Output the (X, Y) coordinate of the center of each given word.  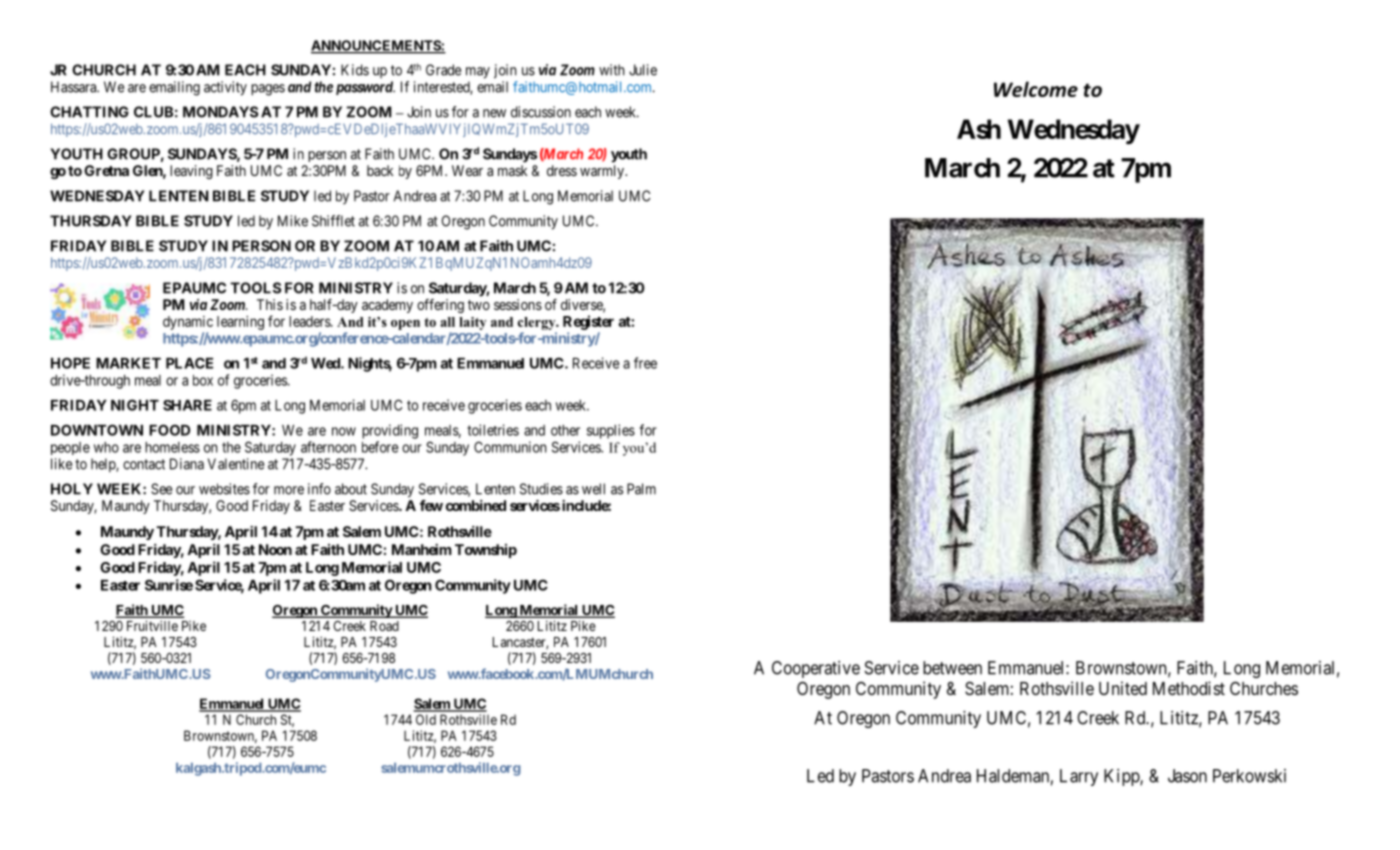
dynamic (188, 323)
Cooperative (816, 669)
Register (588, 322)
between (952, 668)
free (645, 363)
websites (224, 489)
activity (225, 88)
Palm (641, 489)
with (612, 70)
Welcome (1036, 89)
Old (426, 719)
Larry (1079, 777)
